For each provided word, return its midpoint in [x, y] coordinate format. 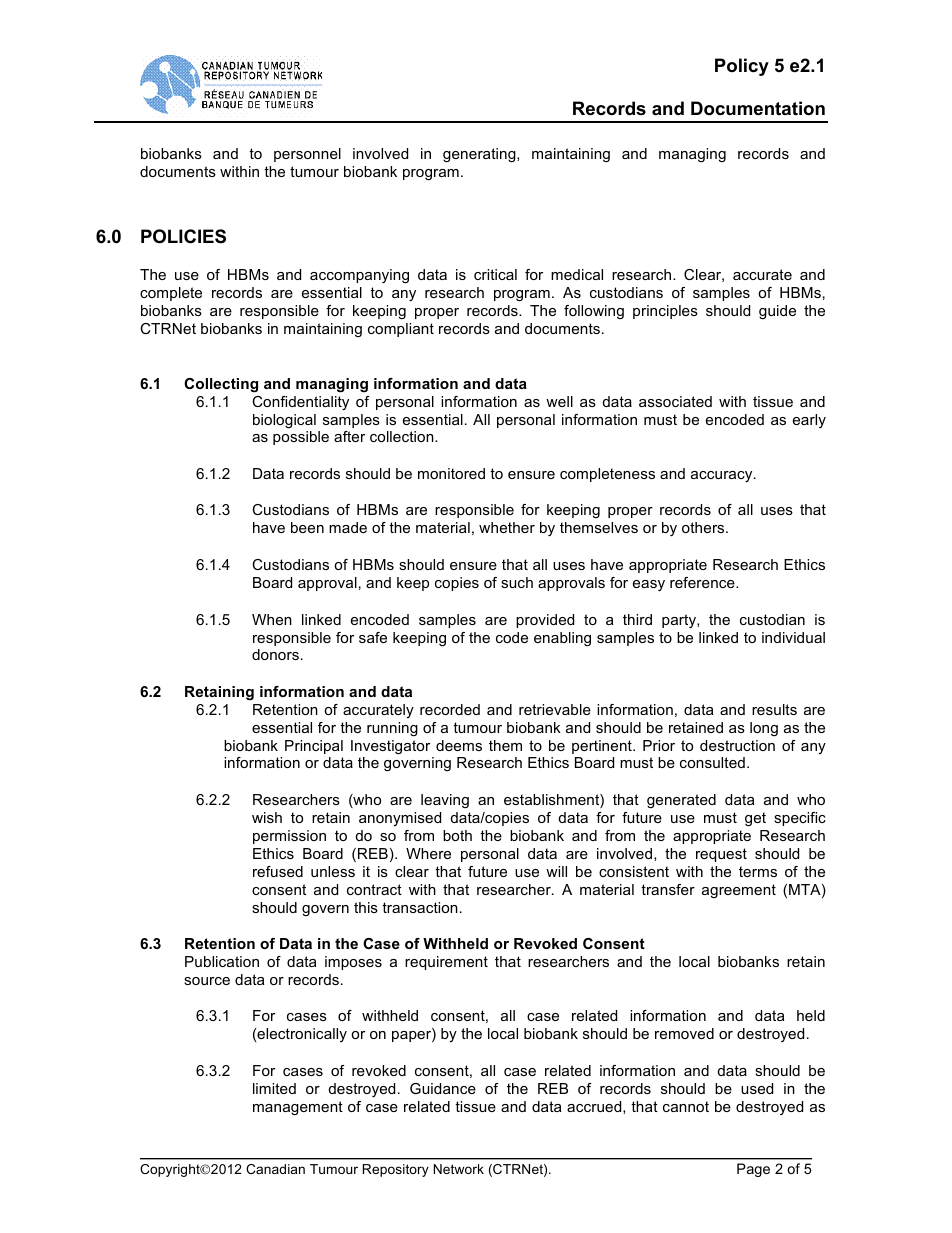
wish [267, 817]
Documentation [758, 108]
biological [284, 421]
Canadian [275, 1169]
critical [495, 274]
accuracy [723, 476]
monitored [451, 473]
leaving [445, 801]
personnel [307, 155]
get [755, 819]
